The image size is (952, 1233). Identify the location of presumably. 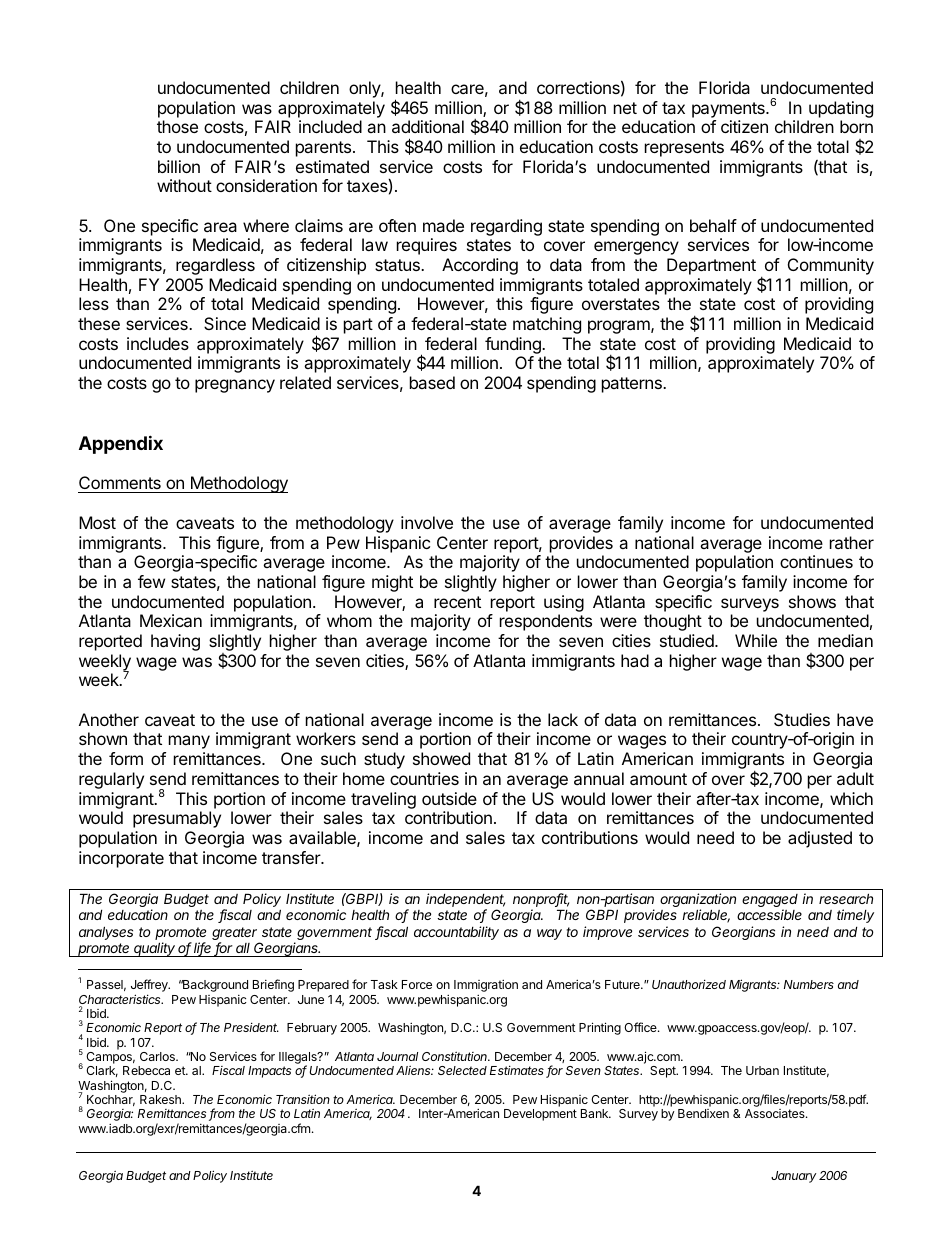
(177, 819).
